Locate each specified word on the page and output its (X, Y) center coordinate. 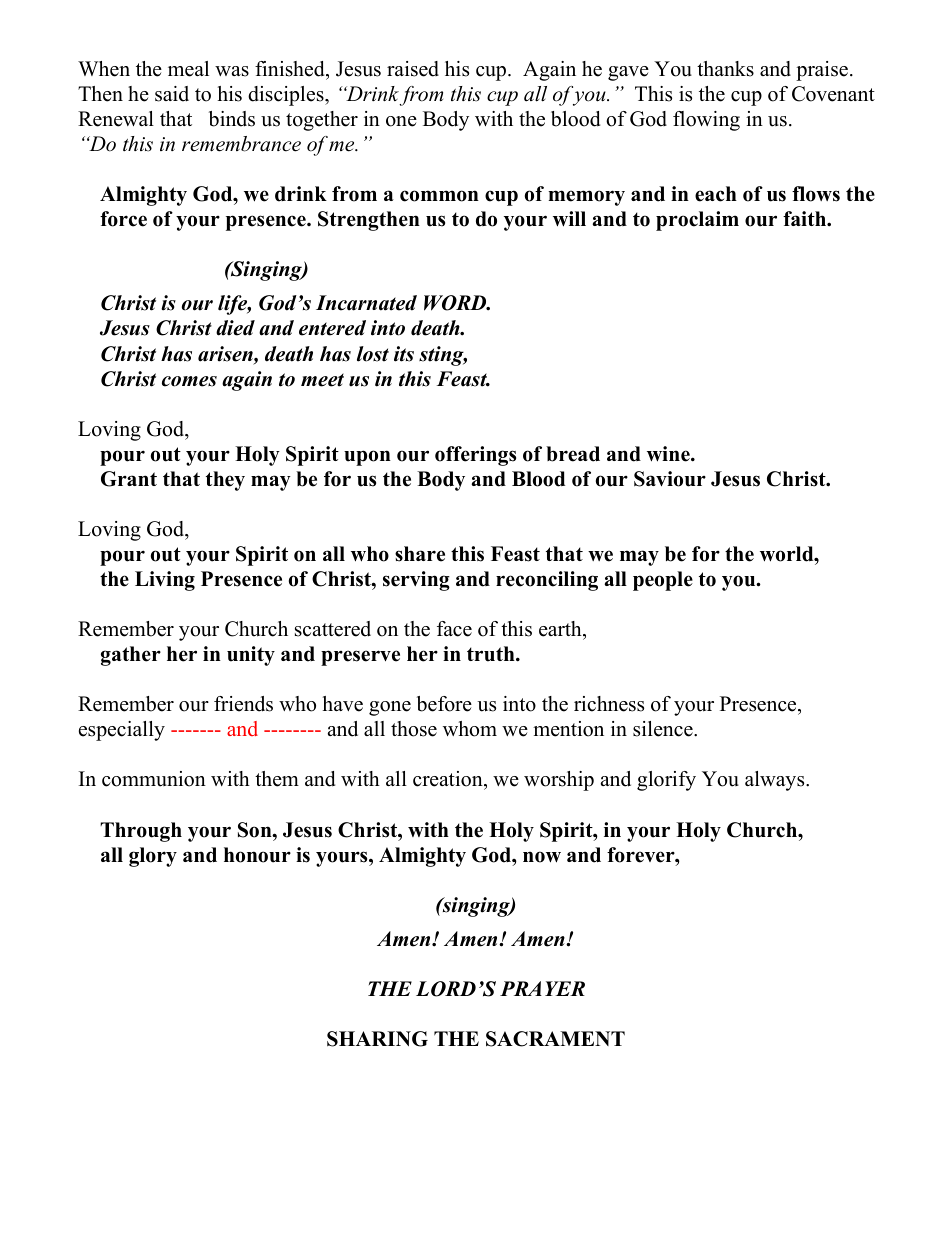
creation (449, 780)
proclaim (697, 221)
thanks (725, 69)
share (420, 554)
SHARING (377, 1039)
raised (413, 69)
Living (165, 581)
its (404, 354)
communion (154, 779)
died (235, 328)
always (776, 781)
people (663, 581)
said (172, 94)
